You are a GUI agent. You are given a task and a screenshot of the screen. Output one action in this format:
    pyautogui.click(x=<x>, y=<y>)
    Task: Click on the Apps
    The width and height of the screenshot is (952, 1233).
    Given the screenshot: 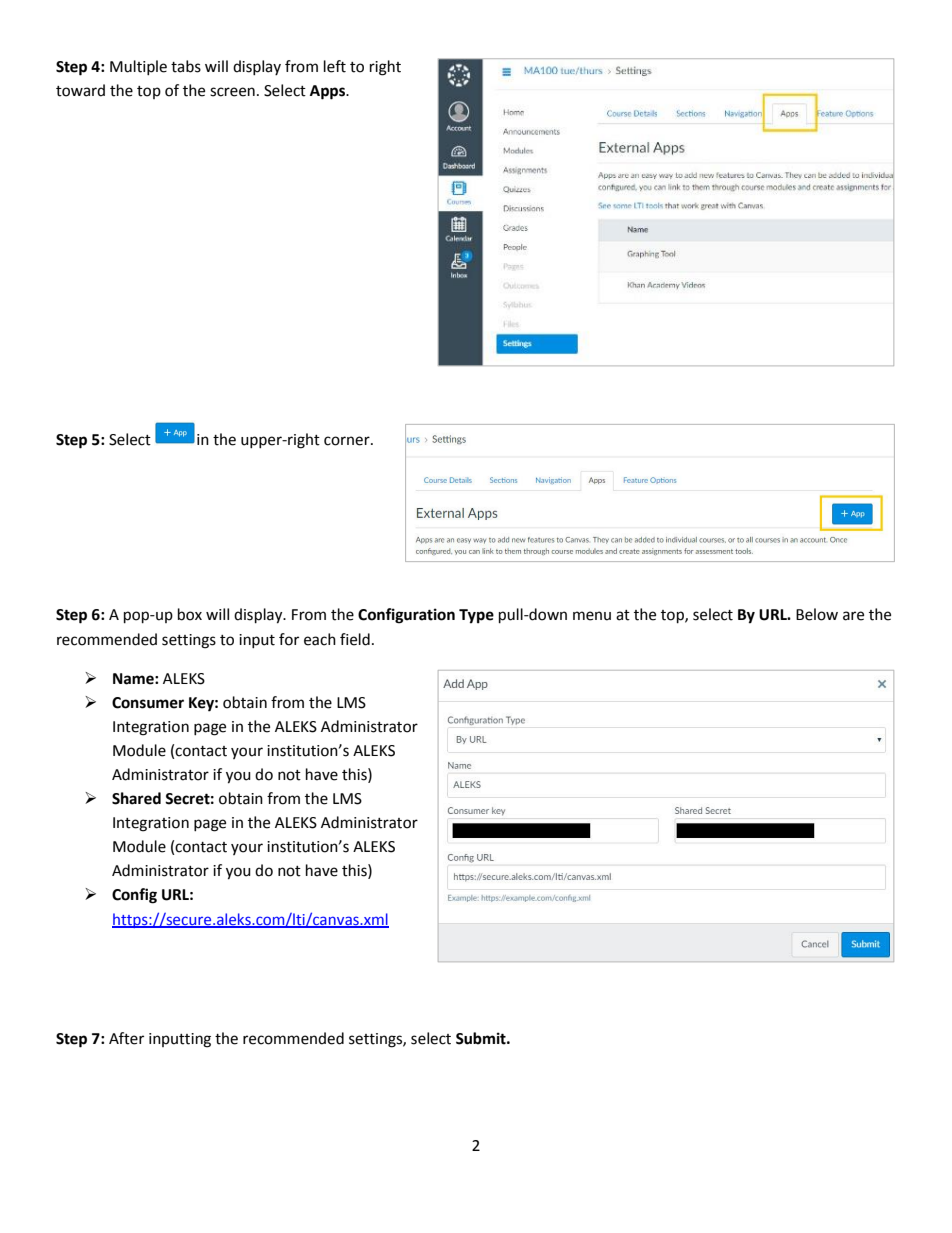 What is the action you would take?
    pyautogui.click(x=328, y=92)
